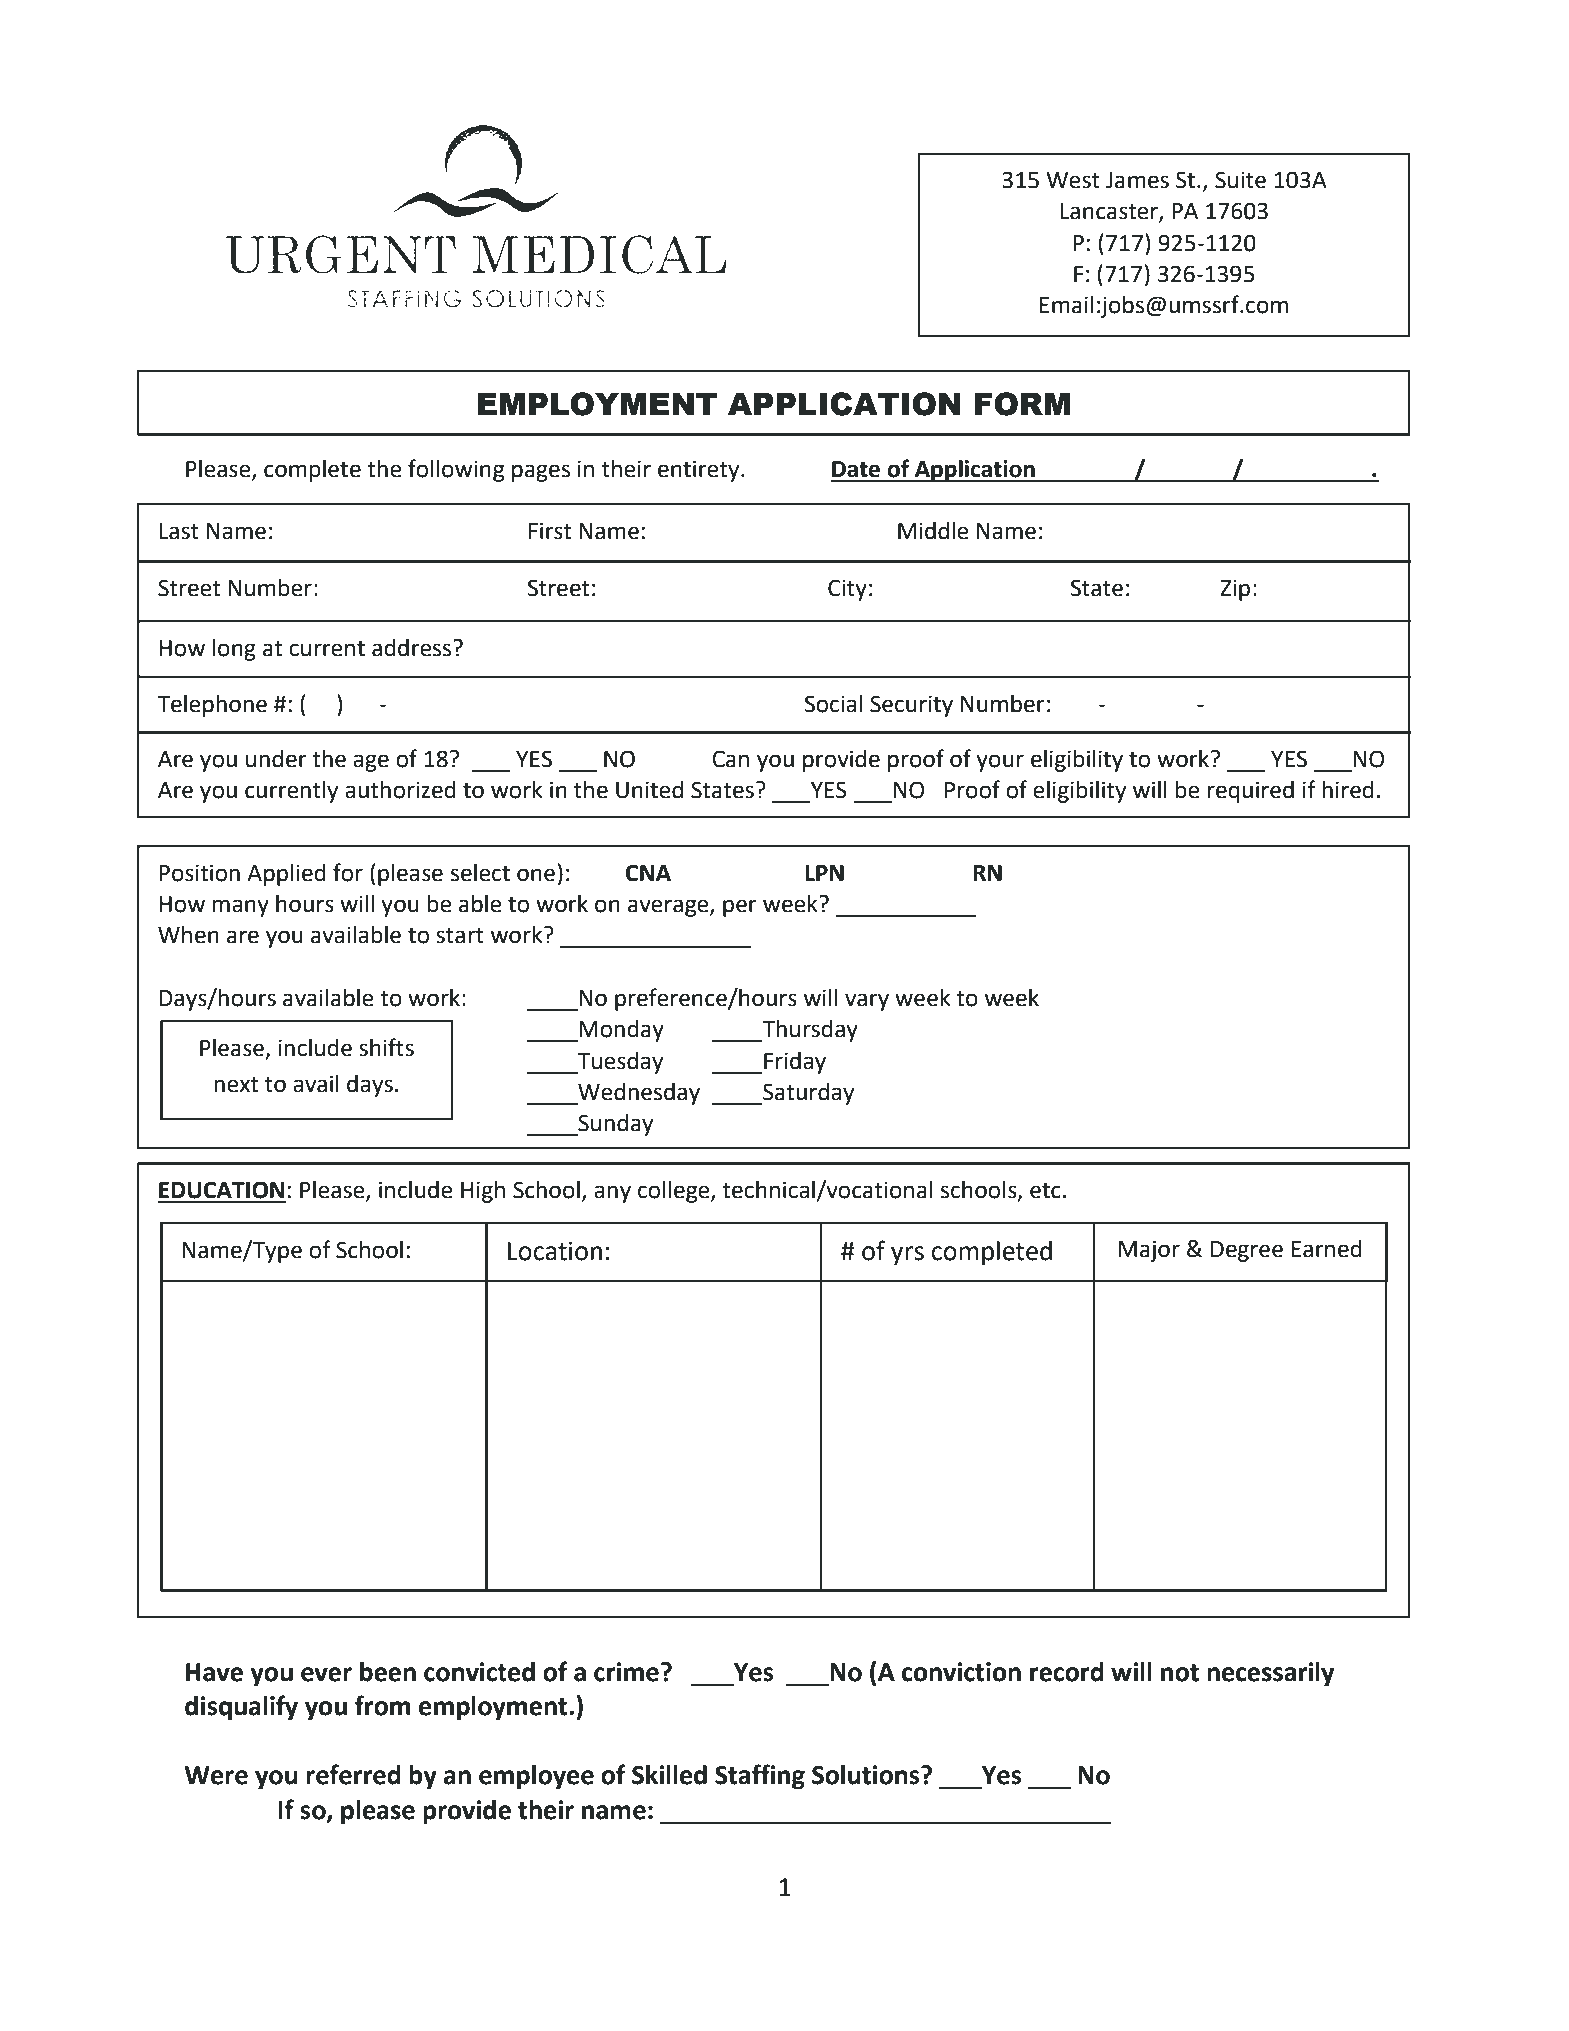  What do you see at coordinates (675, 1192) in the document?
I see `college` at bounding box center [675, 1192].
